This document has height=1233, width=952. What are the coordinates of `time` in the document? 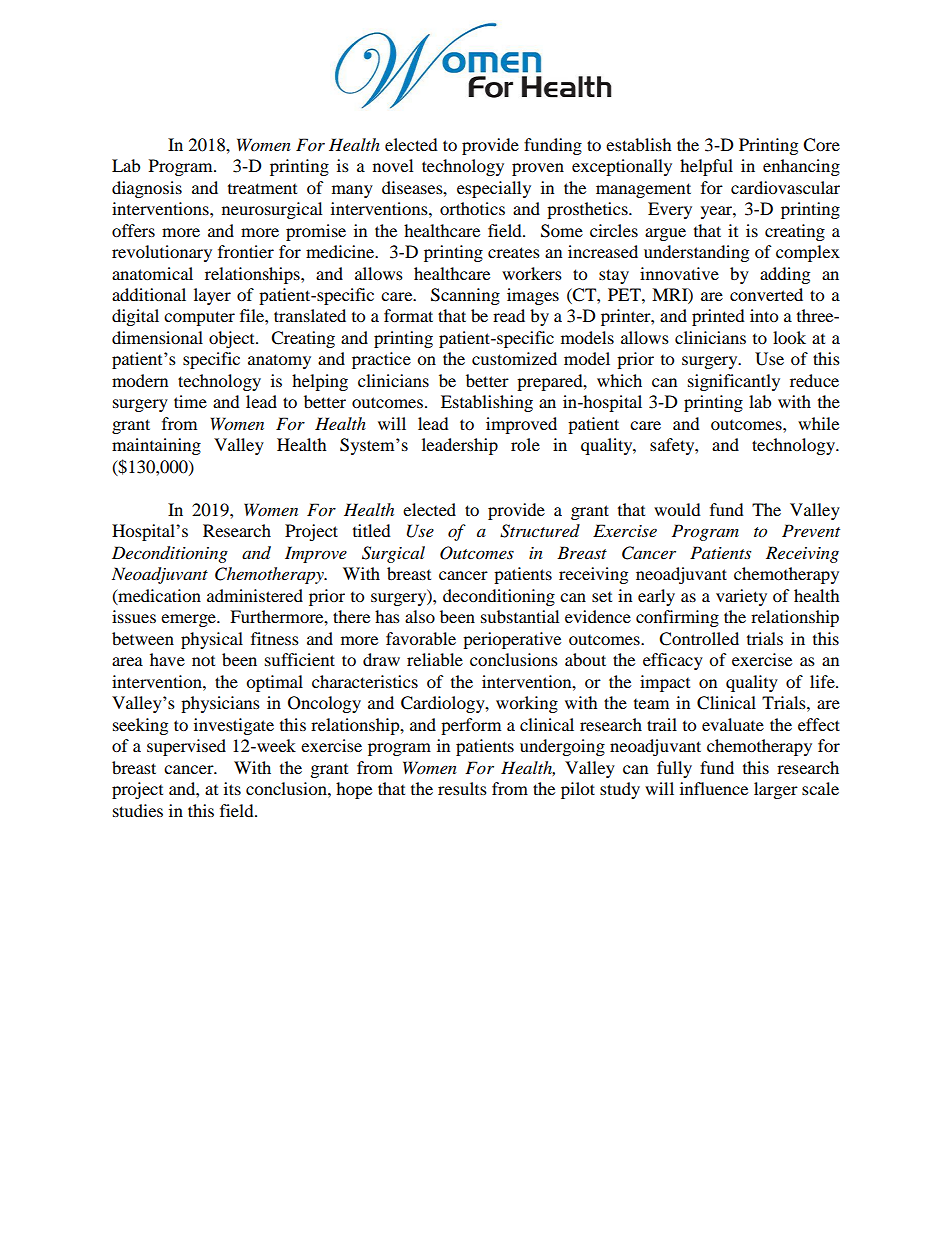 It's located at (190, 401).
